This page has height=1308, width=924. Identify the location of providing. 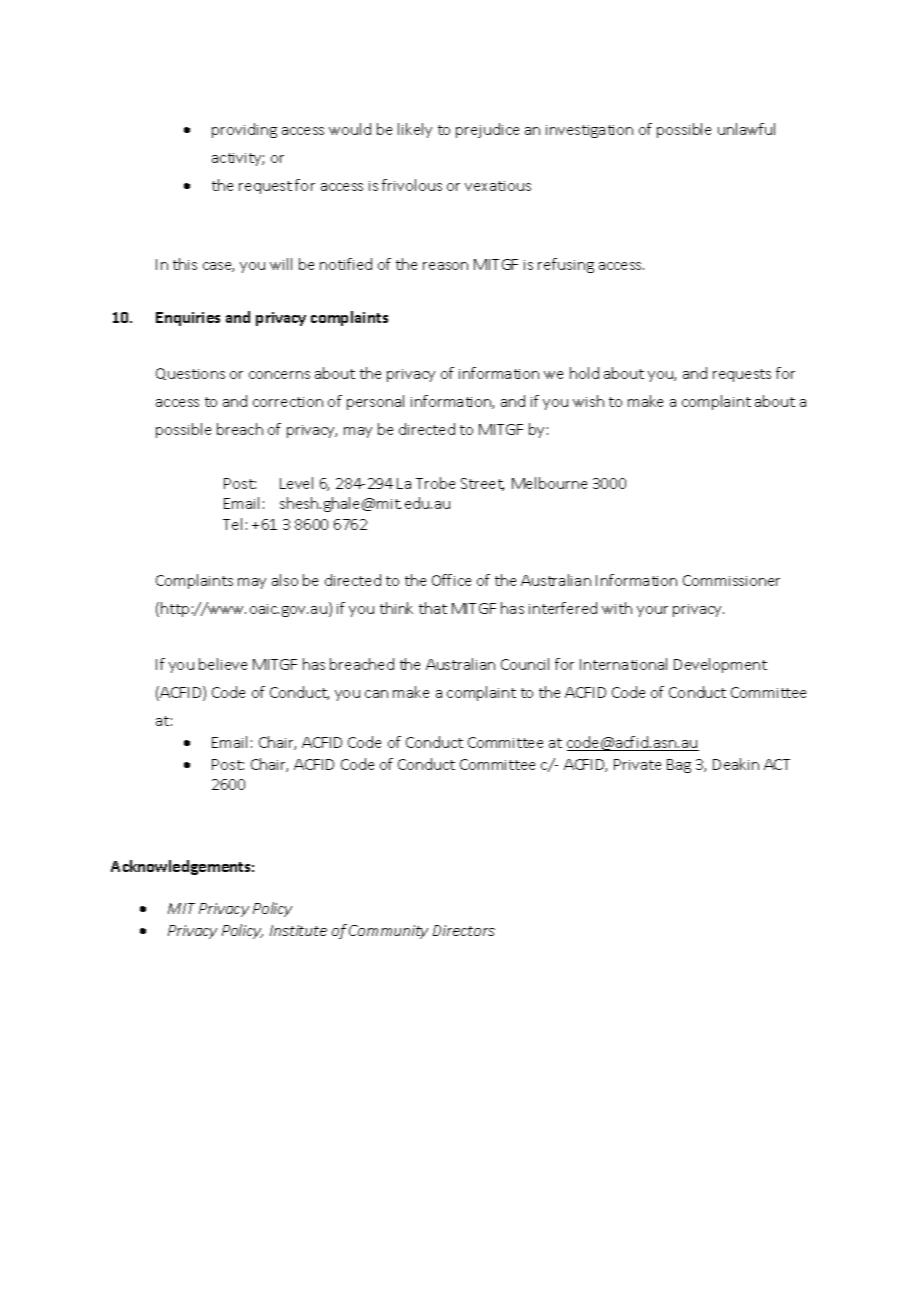
(244, 130).
